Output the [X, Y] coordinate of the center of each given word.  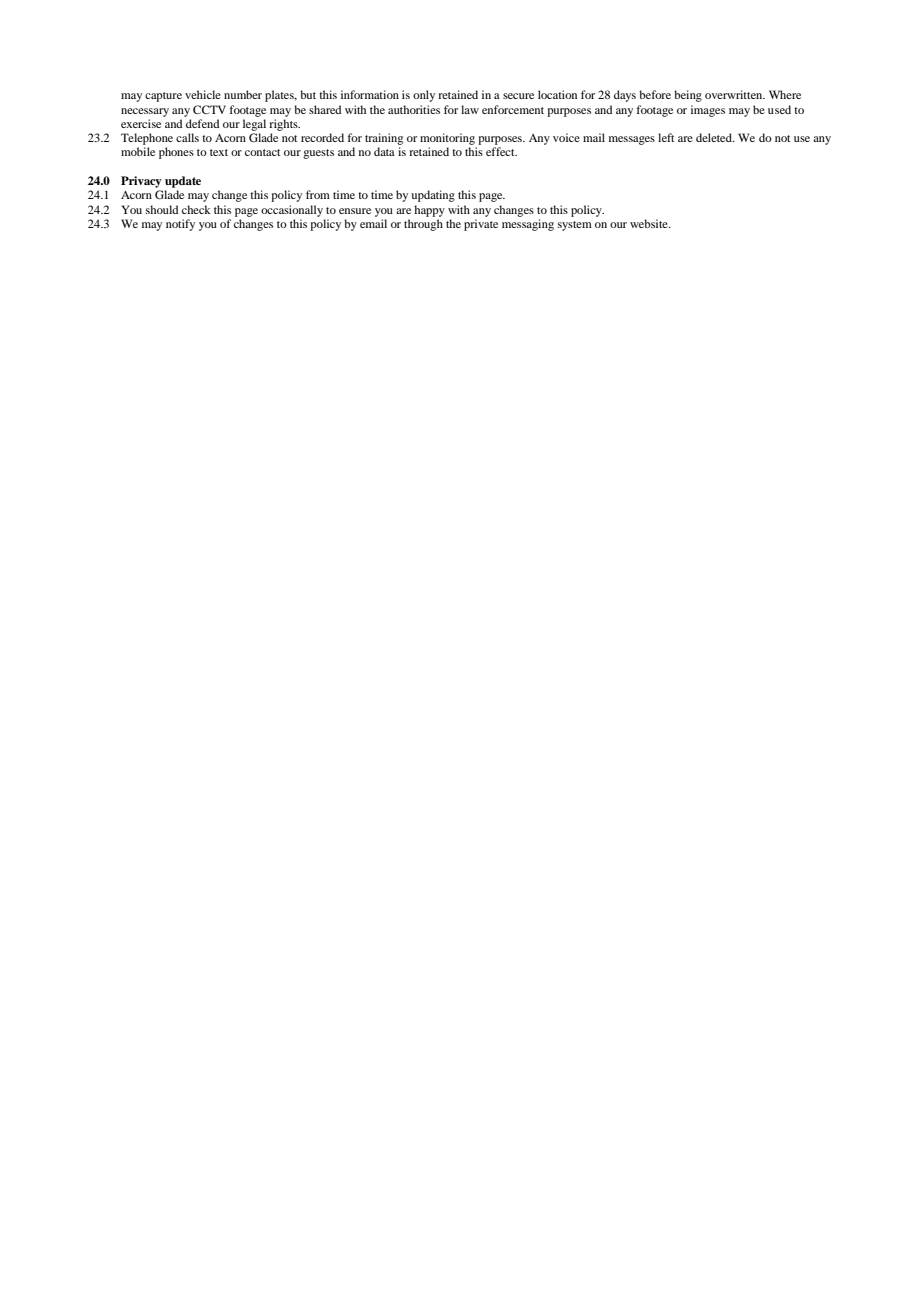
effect [501, 151]
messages [632, 140]
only [424, 96]
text [219, 152]
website [650, 223]
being [688, 96]
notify [180, 225]
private [481, 225]
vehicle [203, 94]
